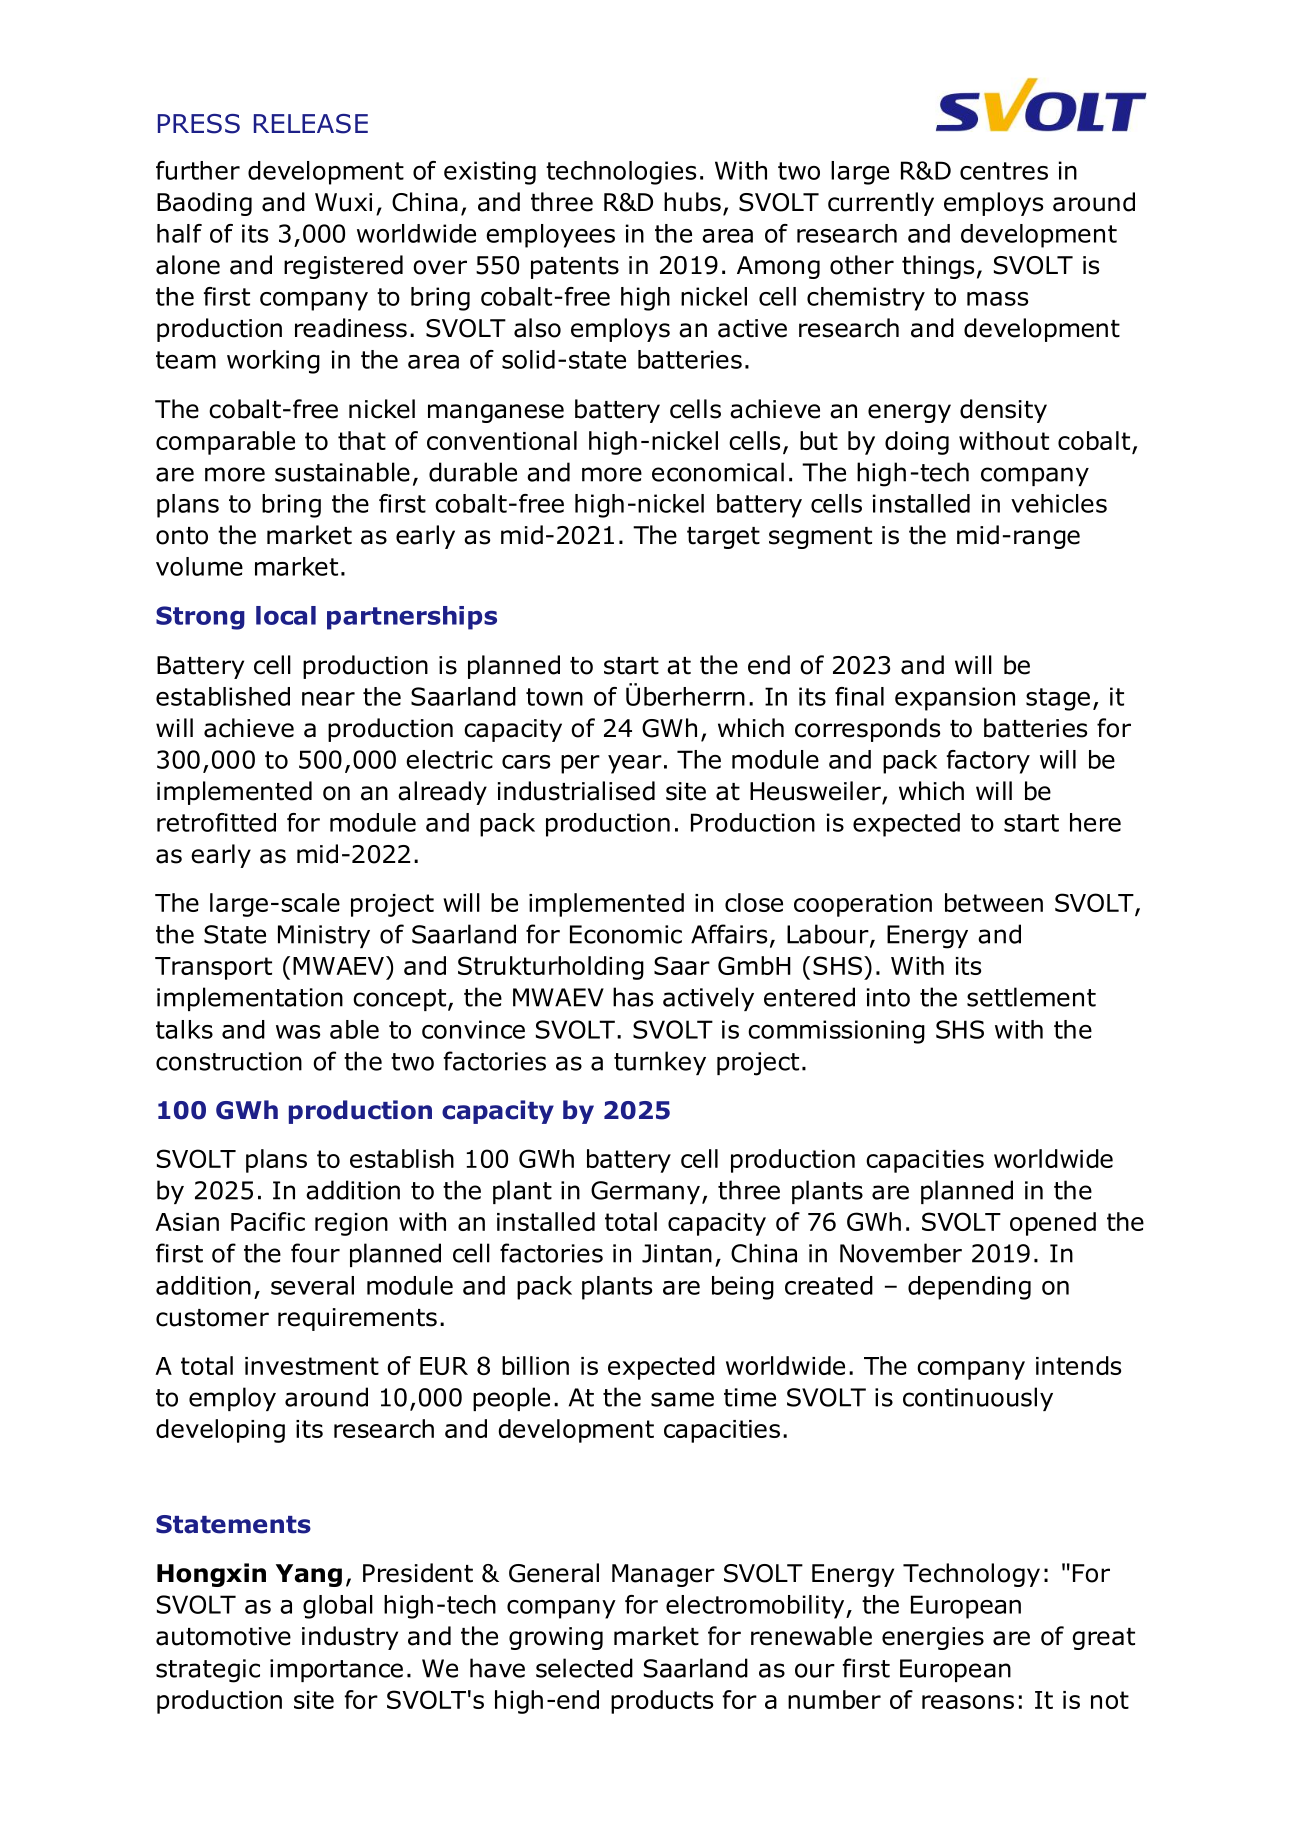 This screenshot has height=1841, width=1302. I want to click on Germany, so click(645, 1192).
